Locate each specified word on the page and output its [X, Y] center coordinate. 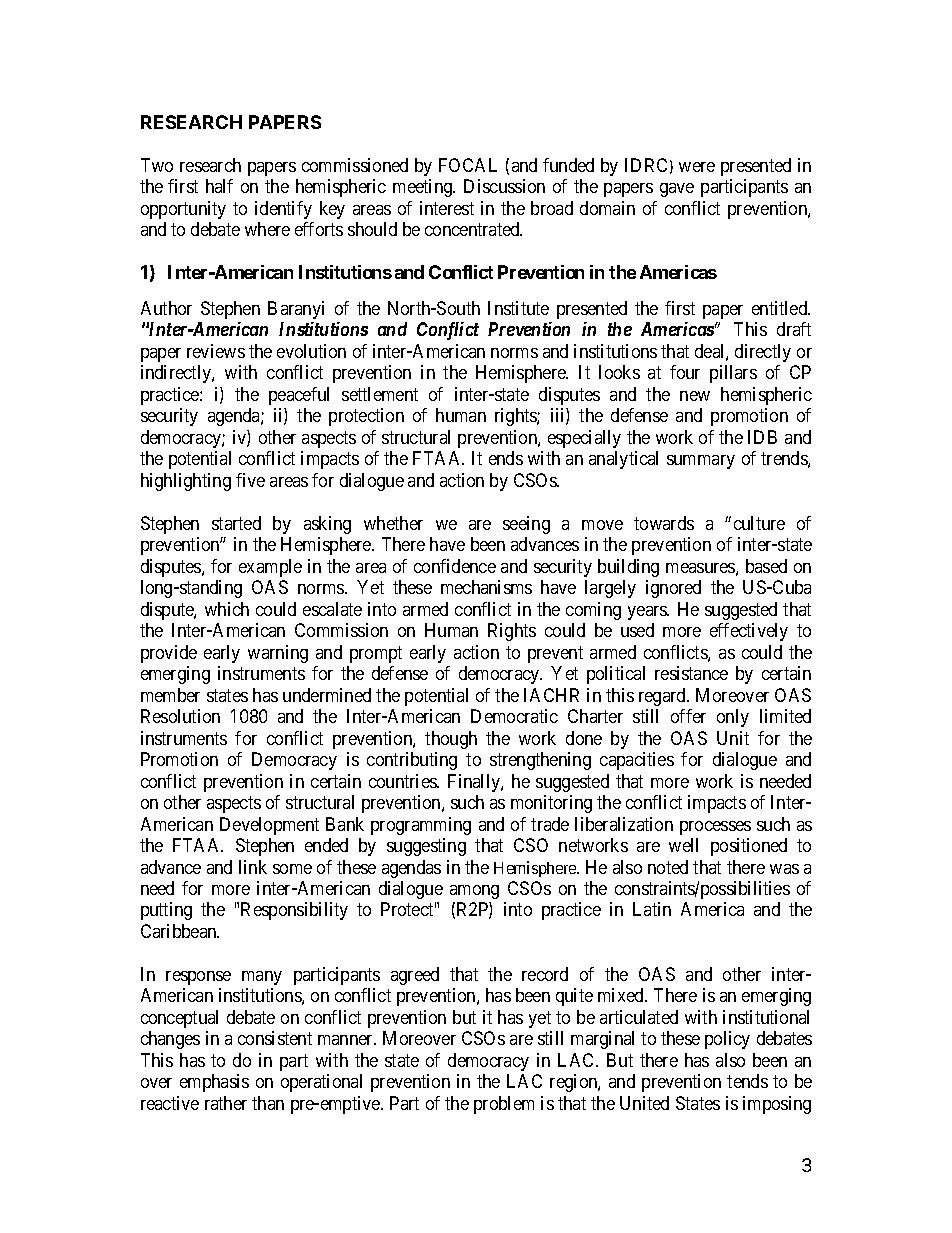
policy [727, 1040]
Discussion [504, 186]
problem [504, 1105]
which [227, 609]
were [697, 167]
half [219, 186]
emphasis [214, 1083]
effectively [749, 632]
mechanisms [486, 587]
